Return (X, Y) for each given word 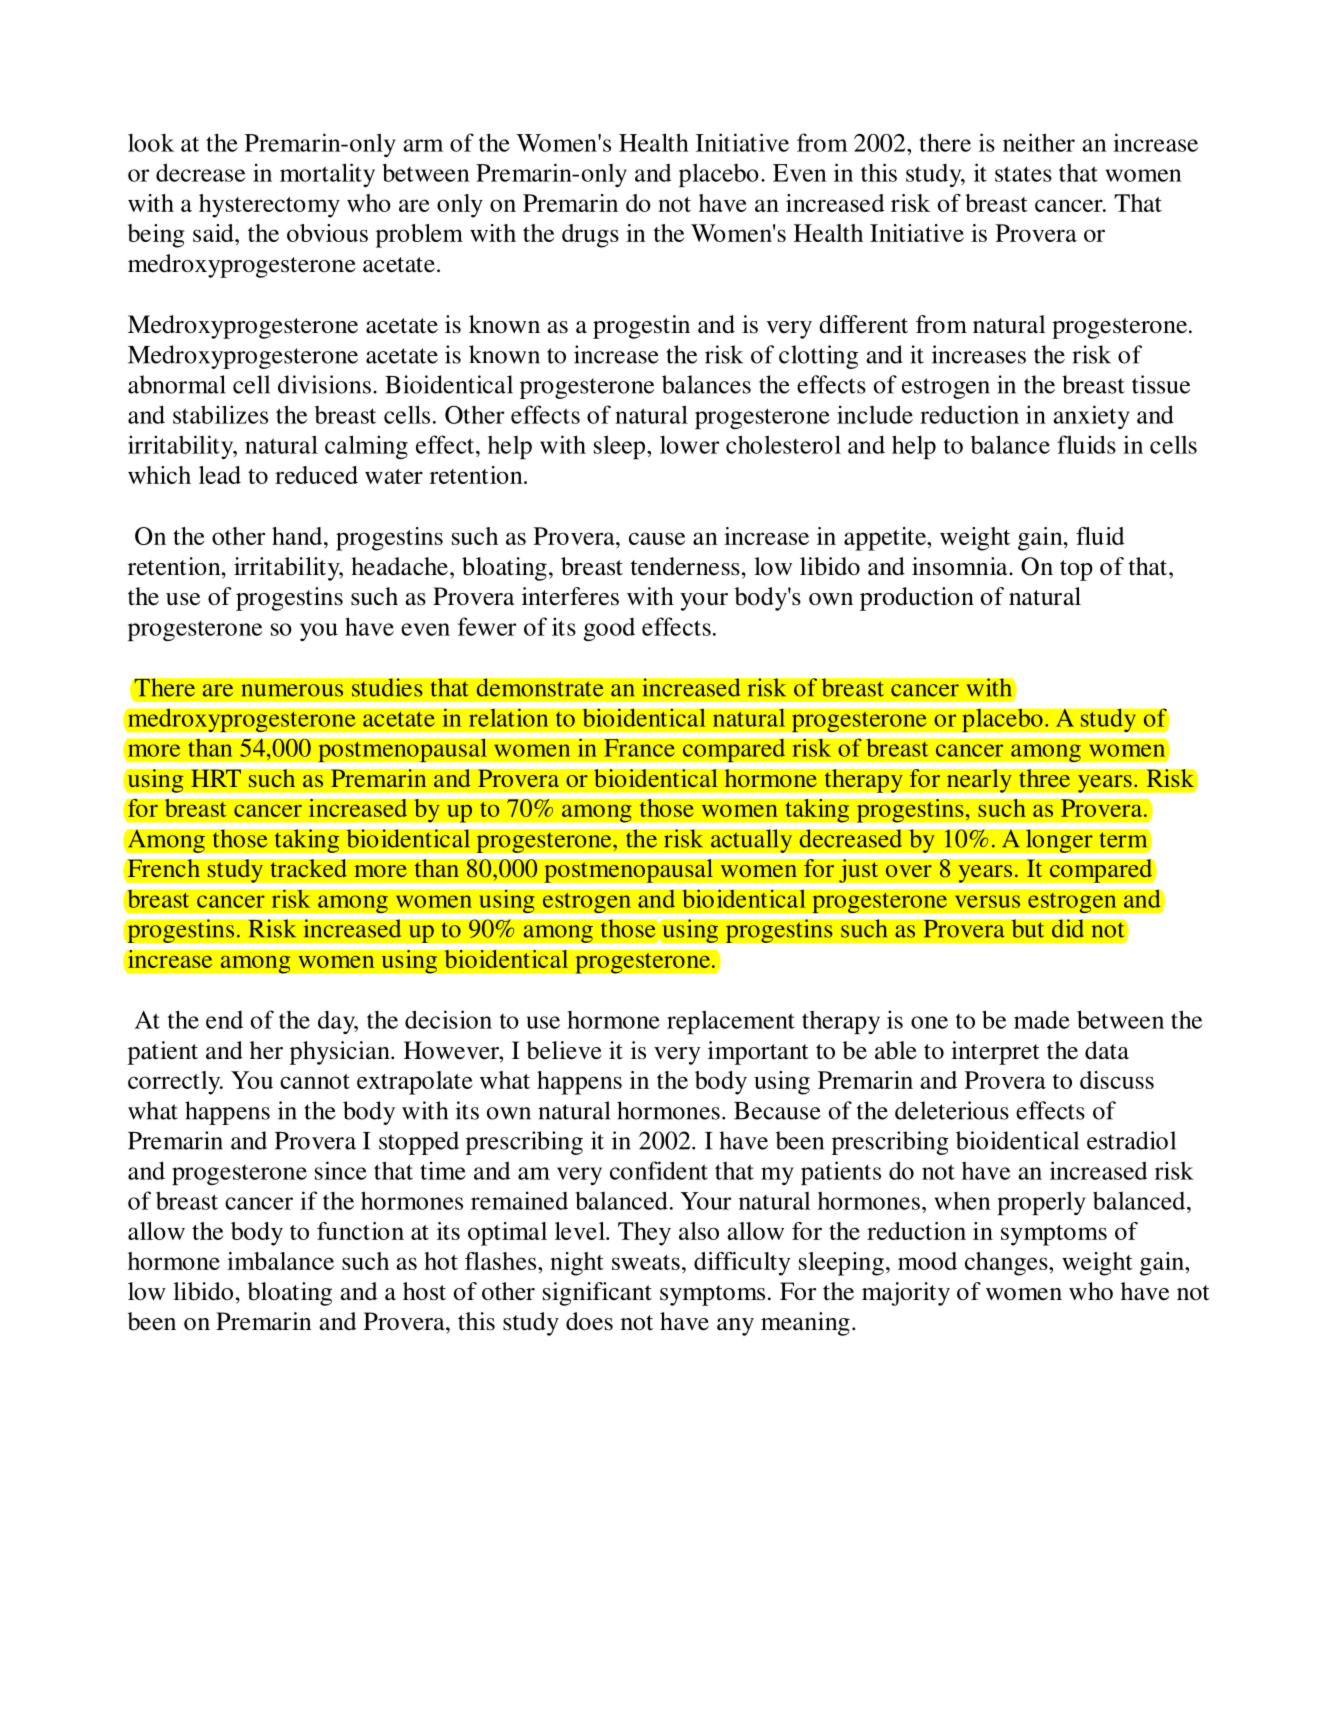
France (639, 748)
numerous (292, 690)
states (1023, 174)
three (1044, 778)
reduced (316, 475)
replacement (731, 1022)
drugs (590, 236)
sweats (646, 1262)
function (360, 1231)
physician (341, 1053)
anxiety (1092, 417)
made (1042, 1019)
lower (689, 444)
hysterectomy (269, 206)
